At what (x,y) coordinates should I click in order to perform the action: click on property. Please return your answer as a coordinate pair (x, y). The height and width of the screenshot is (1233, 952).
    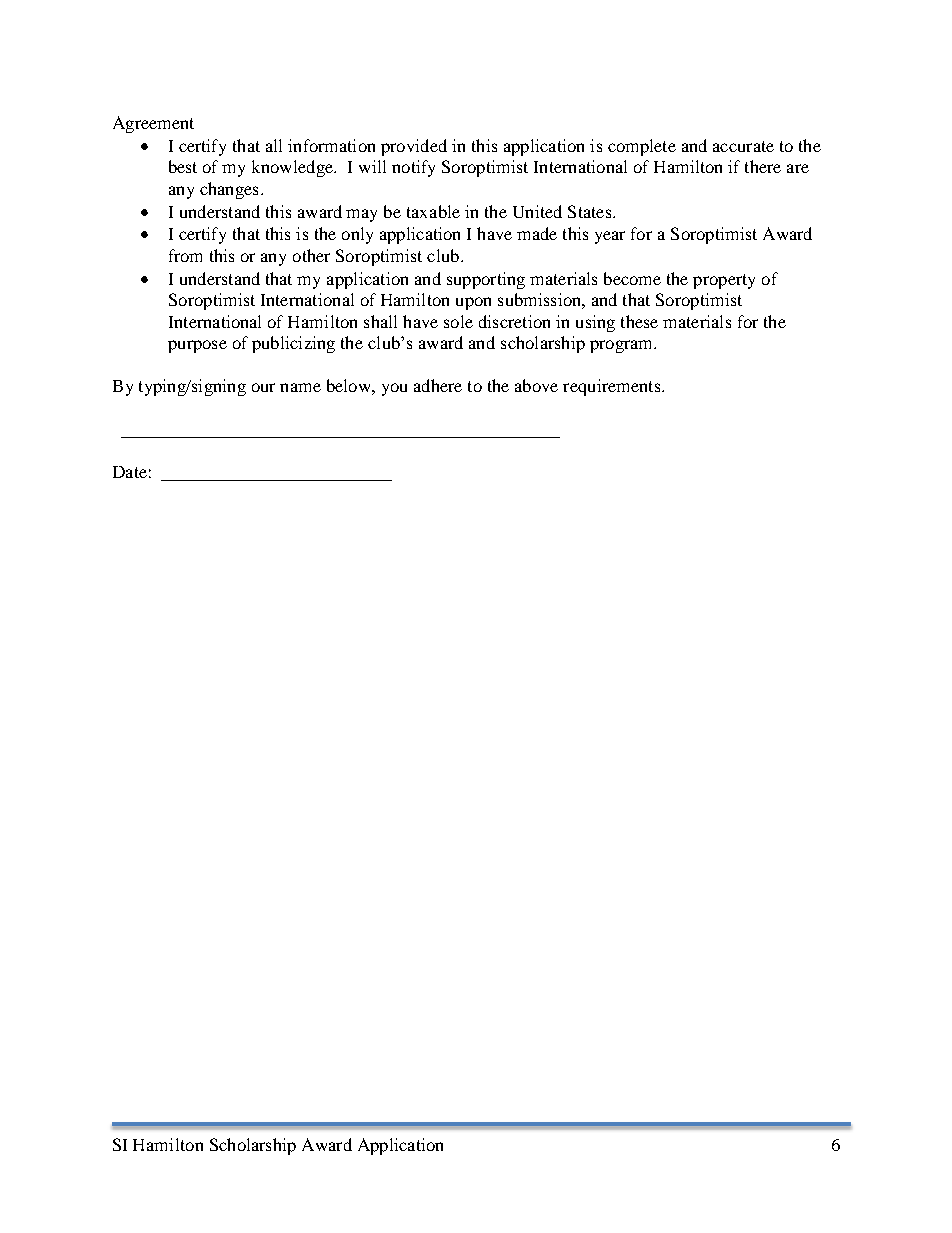
    Looking at the image, I should click on (724, 281).
